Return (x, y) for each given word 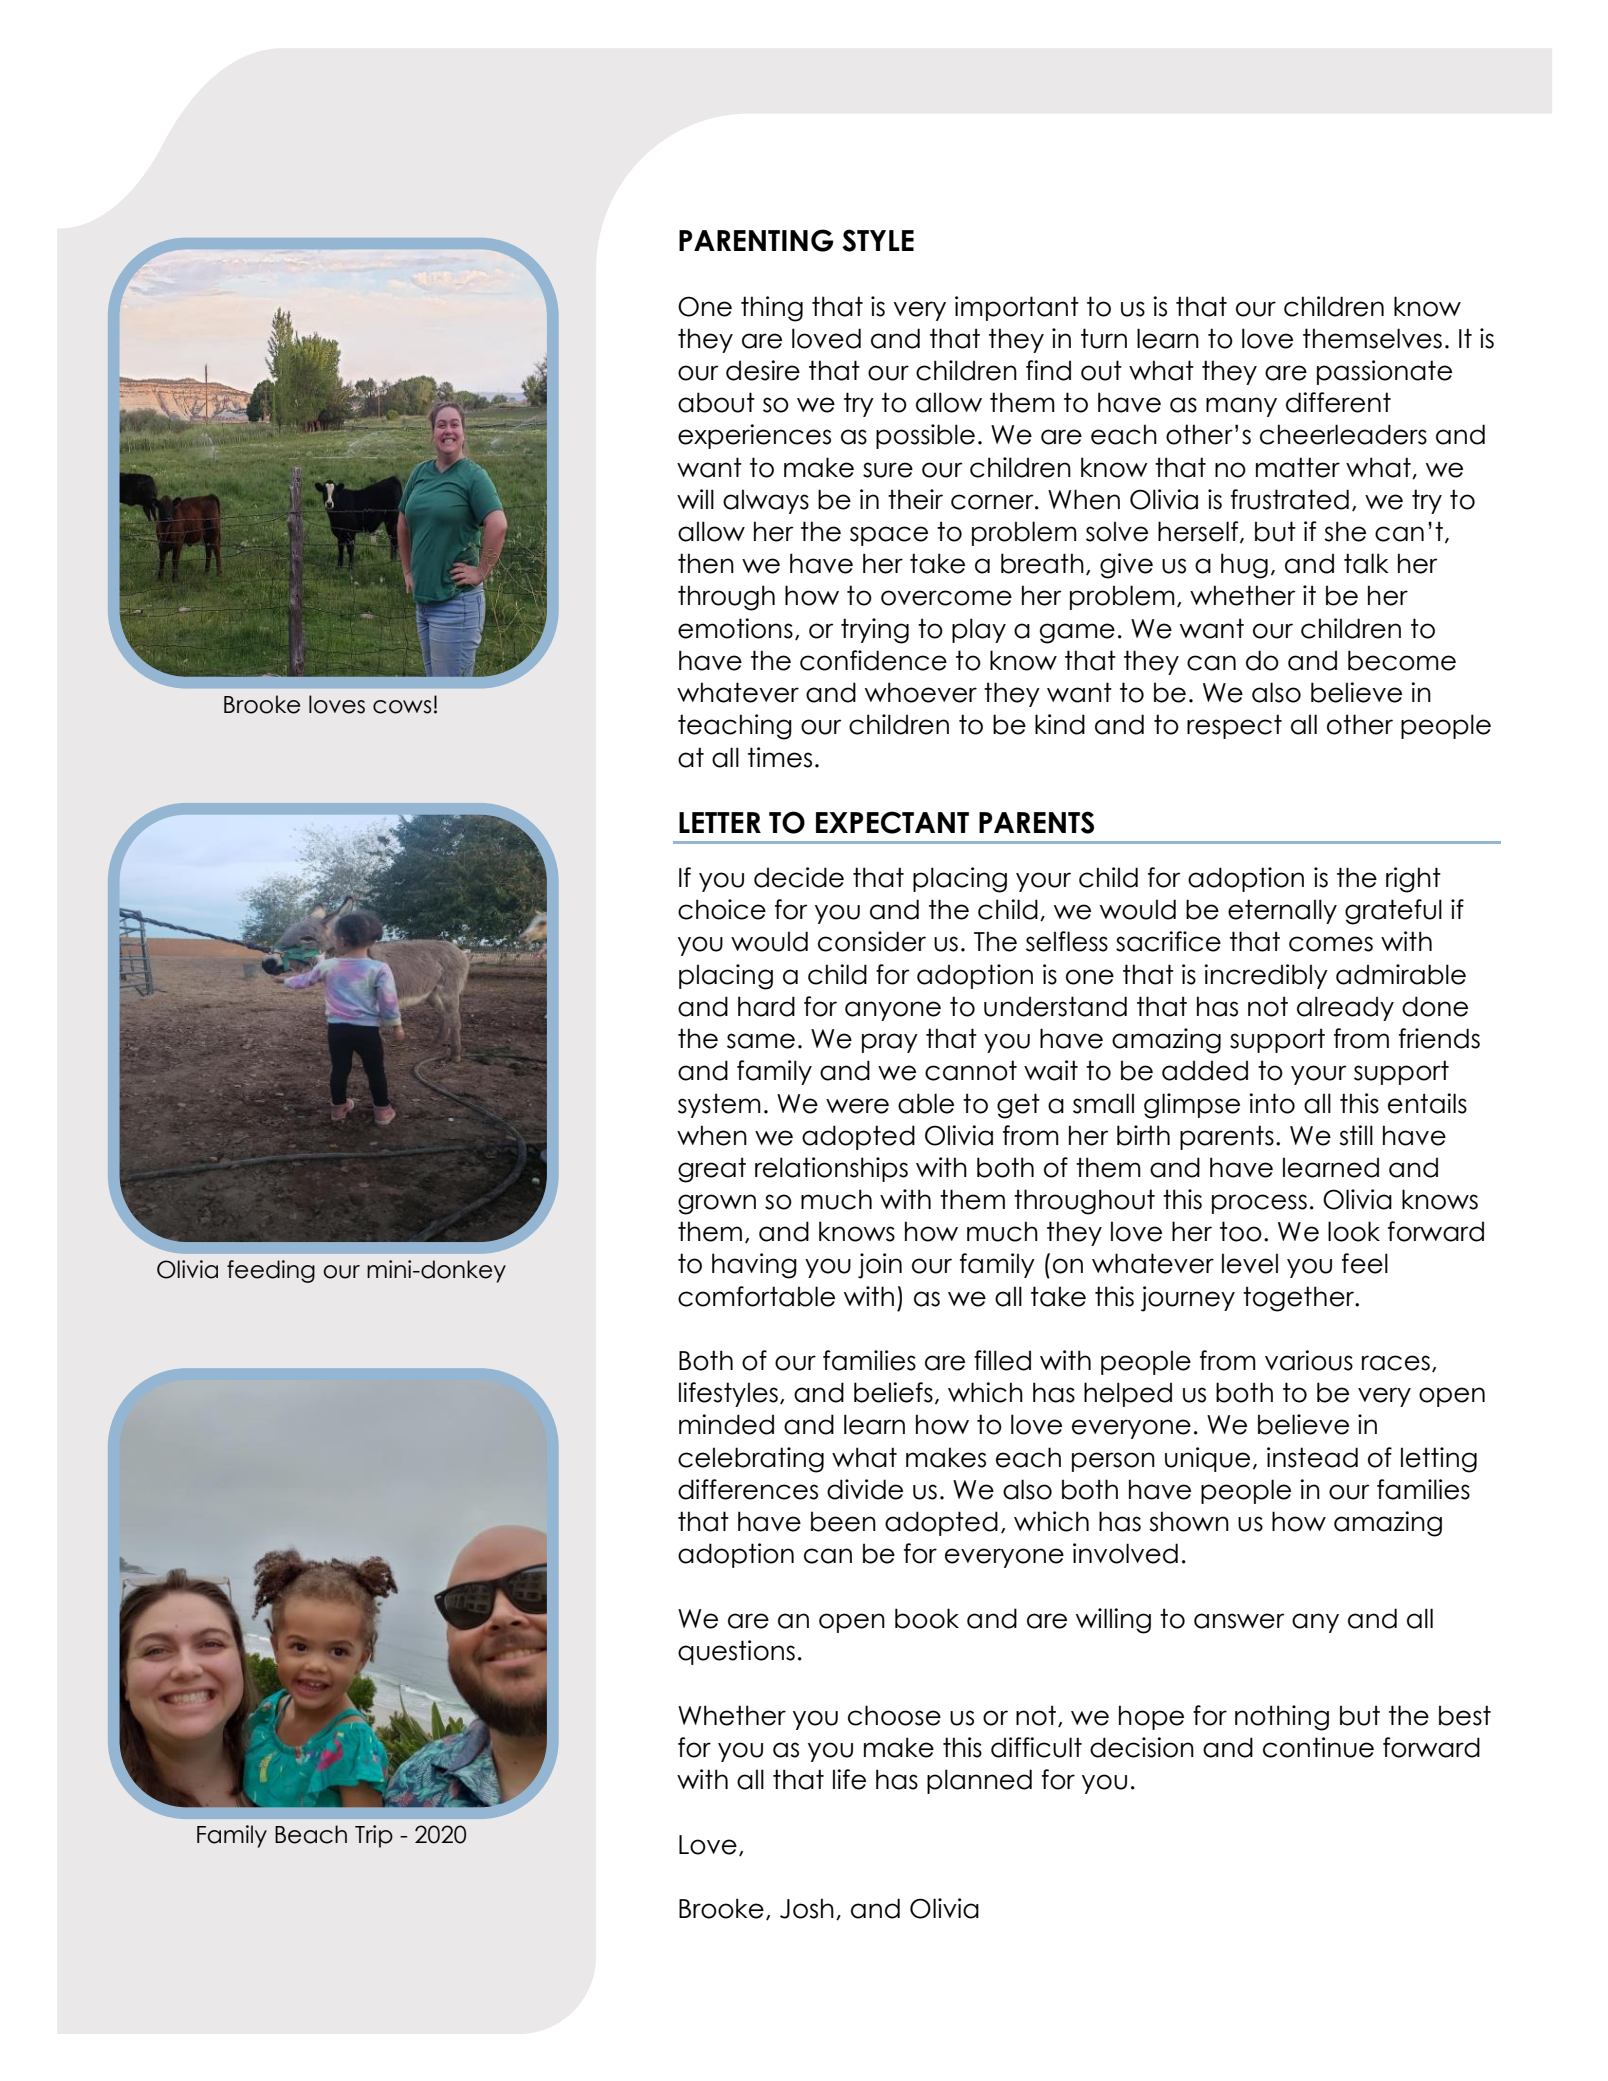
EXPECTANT (892, 822)
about (716, 402)
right (1413, 880)
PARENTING (756, 240)
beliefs (893, 1392)
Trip (374, 1836)
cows (402, 707)
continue (1318, 1747)
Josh (807, 1908)
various (1309, 1360)
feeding (271, 1271)
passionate (1384, 372)
